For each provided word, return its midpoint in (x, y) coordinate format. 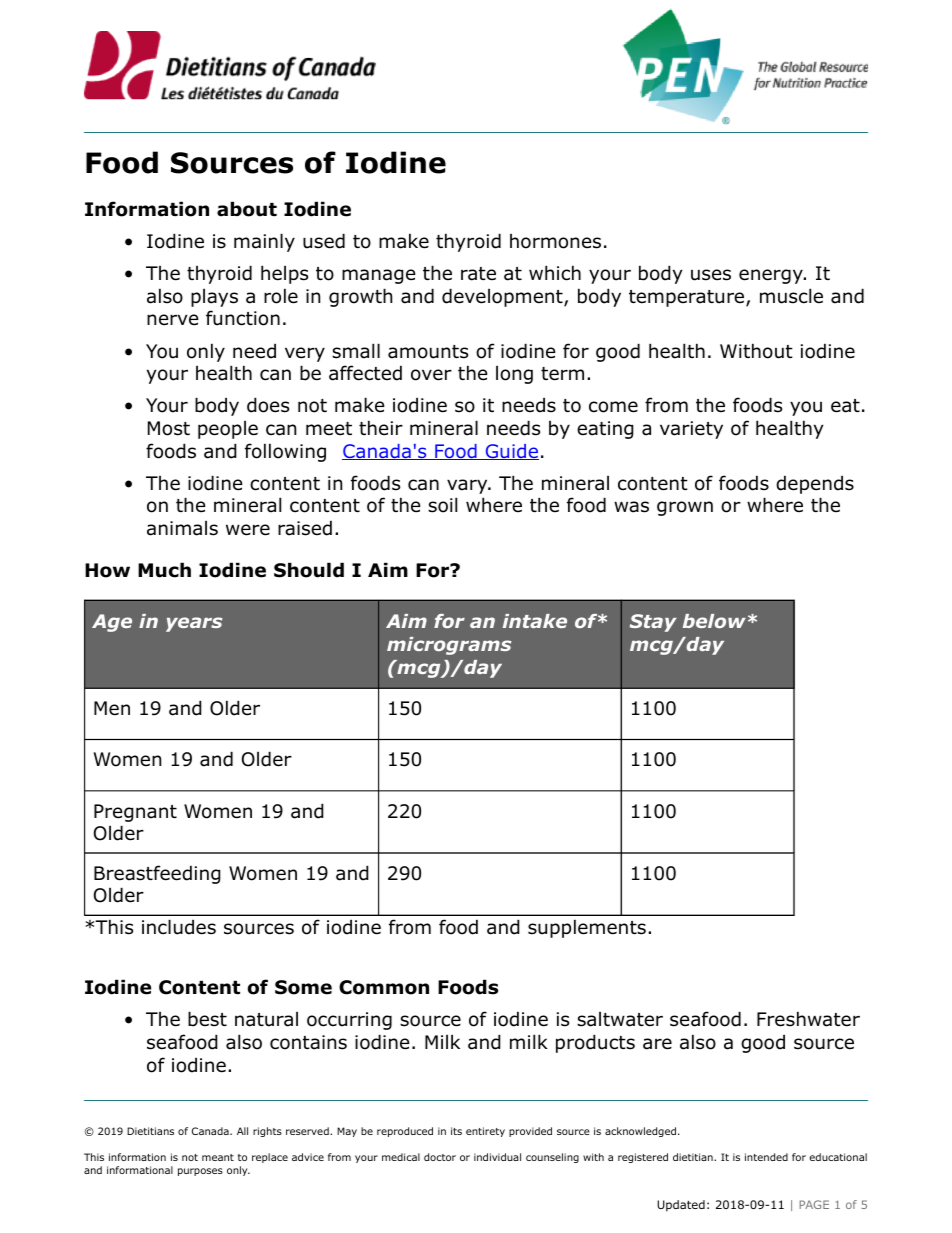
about (247, 209)
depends (815, 484)
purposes (200, 1172)
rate (478, 274)
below (714, 621)
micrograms (449, 646)
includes (179, 927)
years (194, 624)
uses (711, 275)
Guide (511, 452)
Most (169, 428)
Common (384, 987)
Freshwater (808, 1019)
